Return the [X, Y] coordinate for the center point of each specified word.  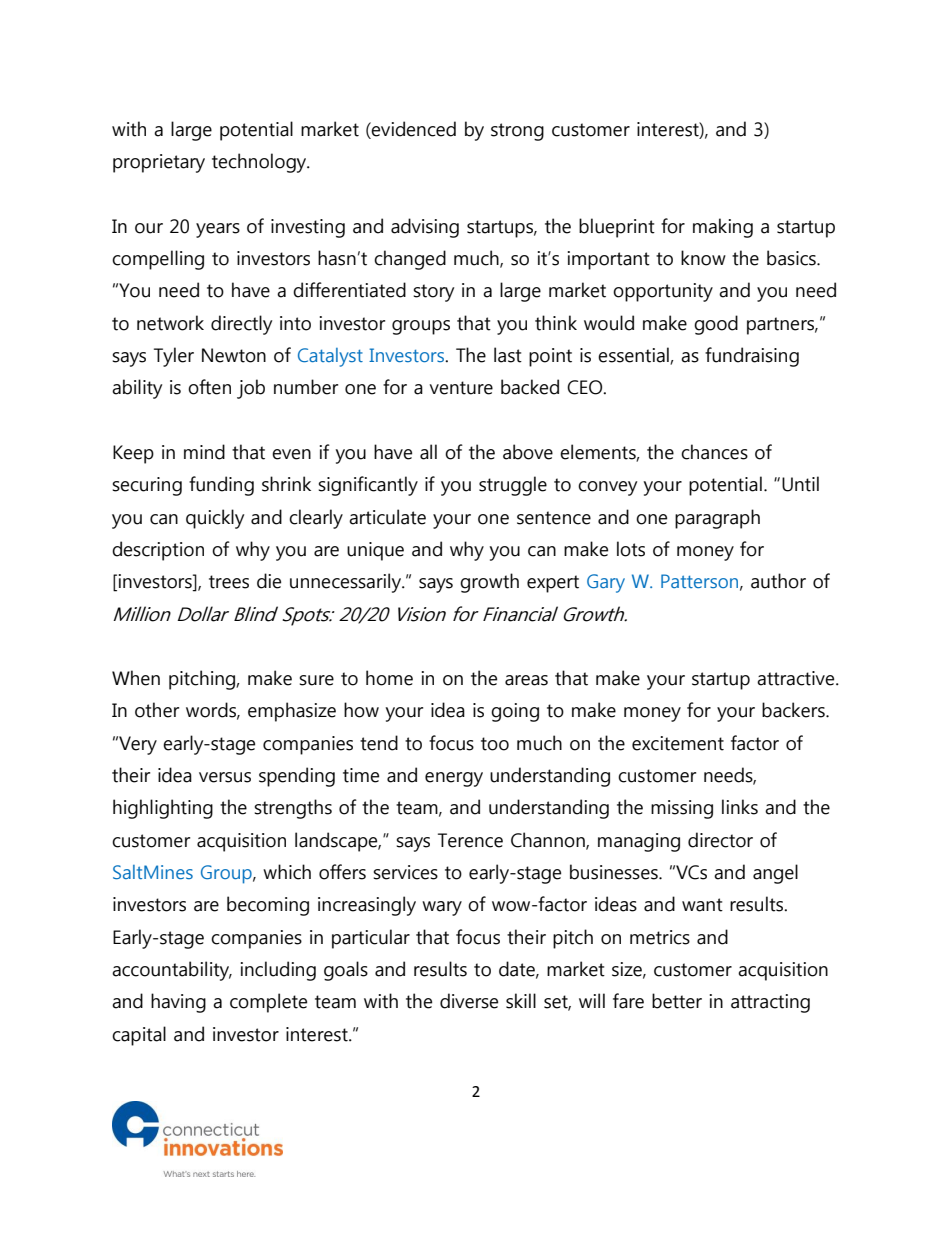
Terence [470, 840]
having [178, 1003]
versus [225, 777]
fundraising [752, 357]
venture [461, 388]
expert [553, 584]
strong [517, 132]
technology [260, 163]
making [723, 228]
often [209, 387]
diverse [469, 1001]
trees [229, 582]
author [778, 581]
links [740, 807]
